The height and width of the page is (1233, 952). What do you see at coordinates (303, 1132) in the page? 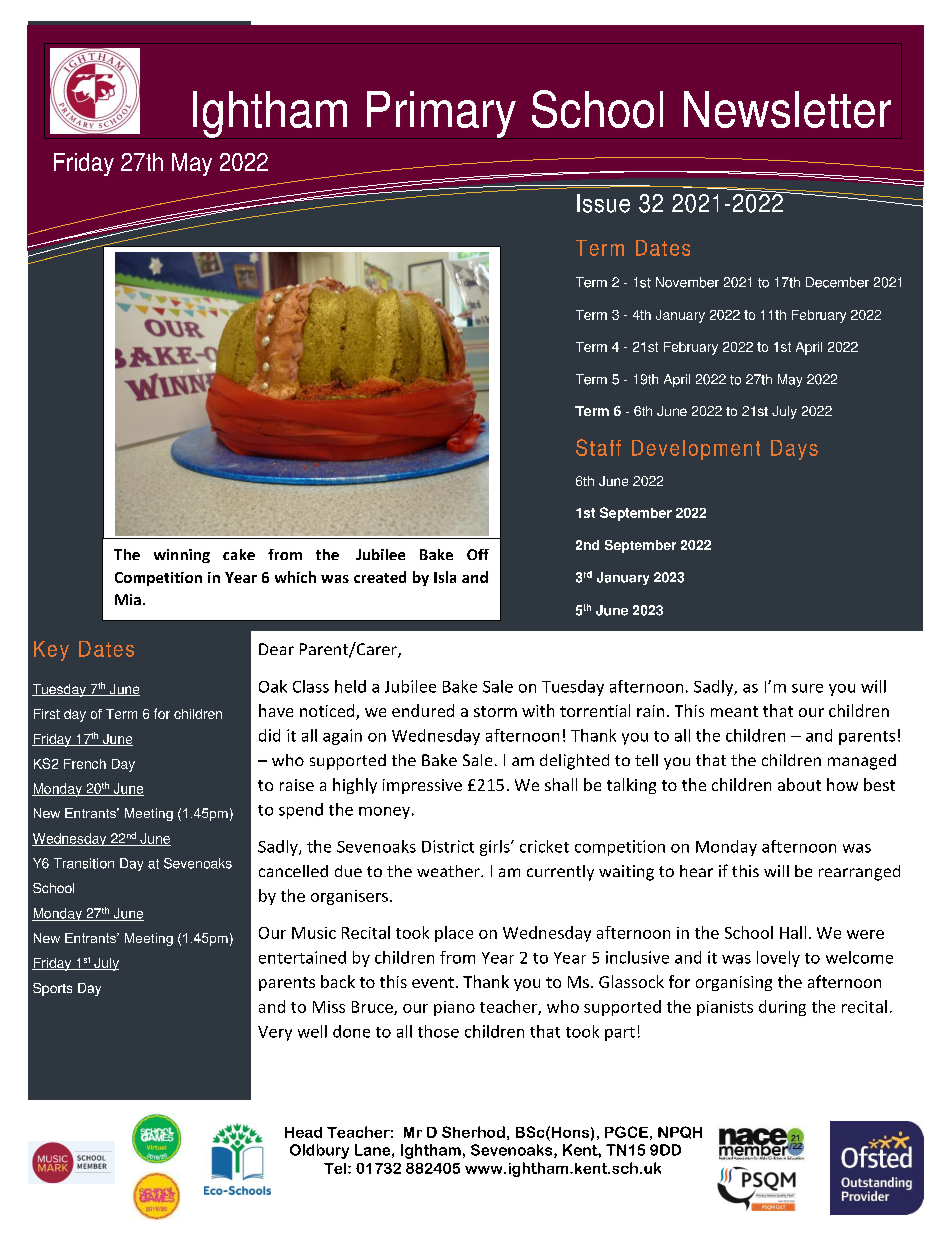
I see `Head` at bounding box center [303, 1132].
